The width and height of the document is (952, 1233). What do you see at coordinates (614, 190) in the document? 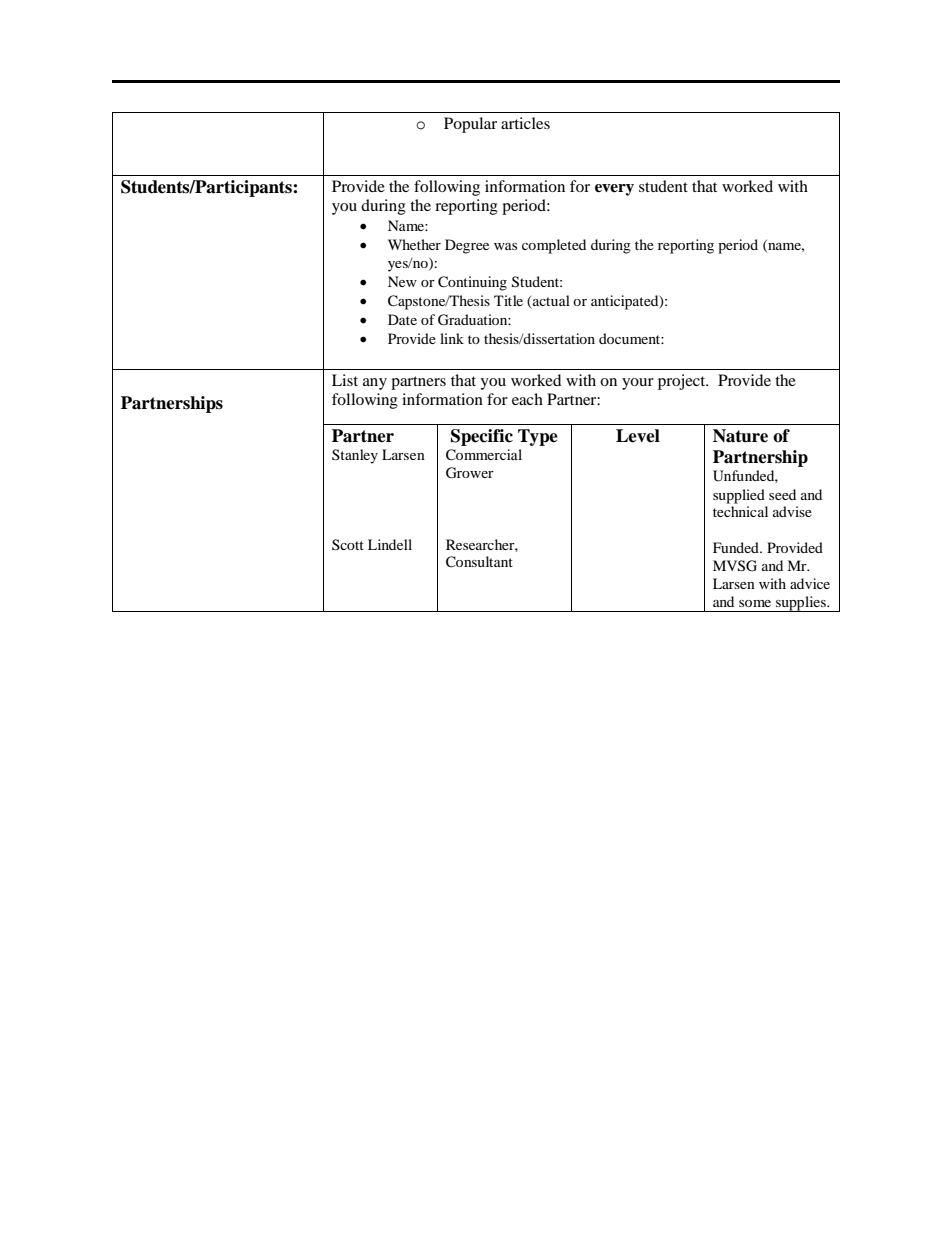
I see `every` at bounding box center [614, 190].
